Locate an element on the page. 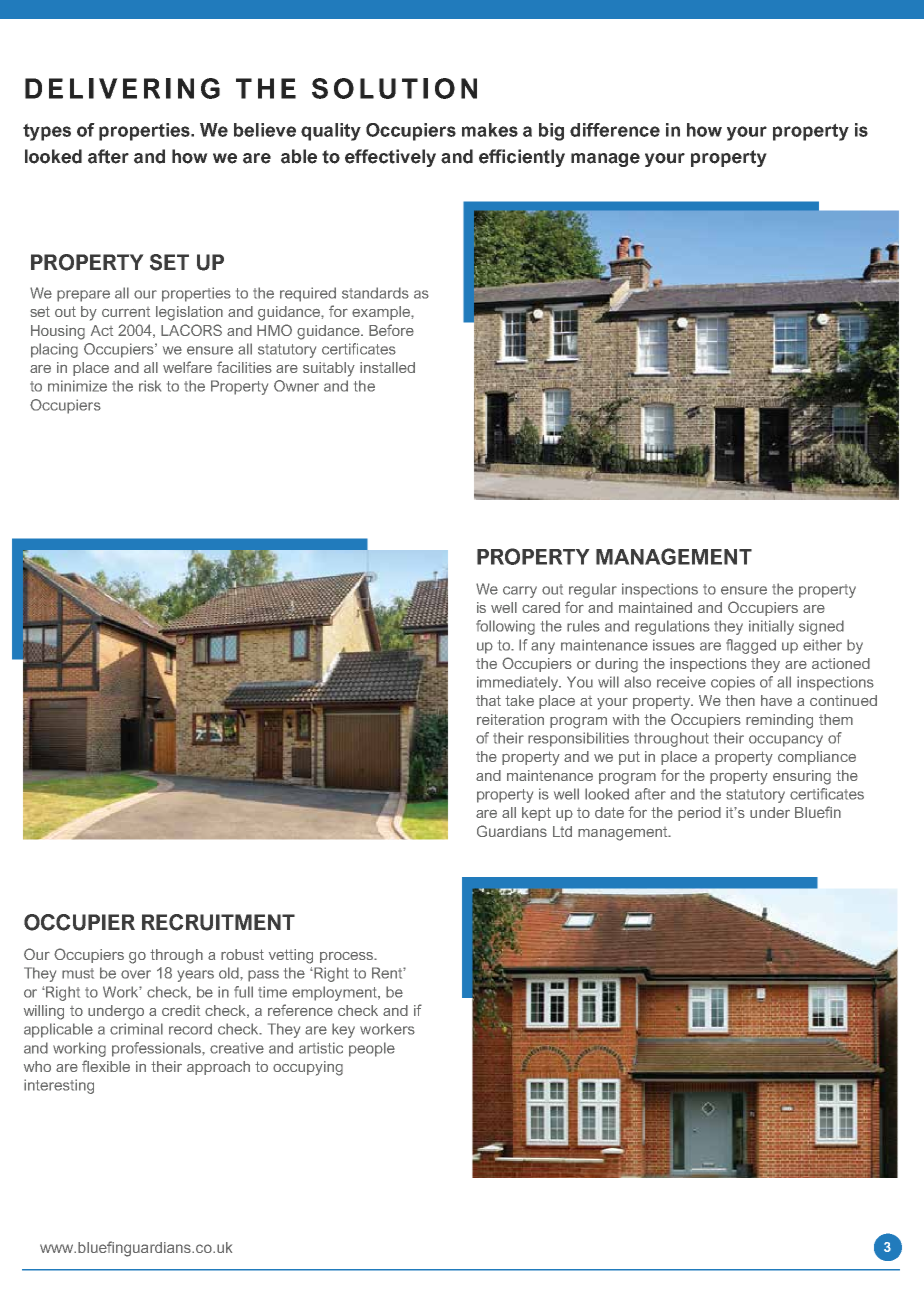 The width and height of the document is (924, 1308). risk is located at coordinates (150, 386).
